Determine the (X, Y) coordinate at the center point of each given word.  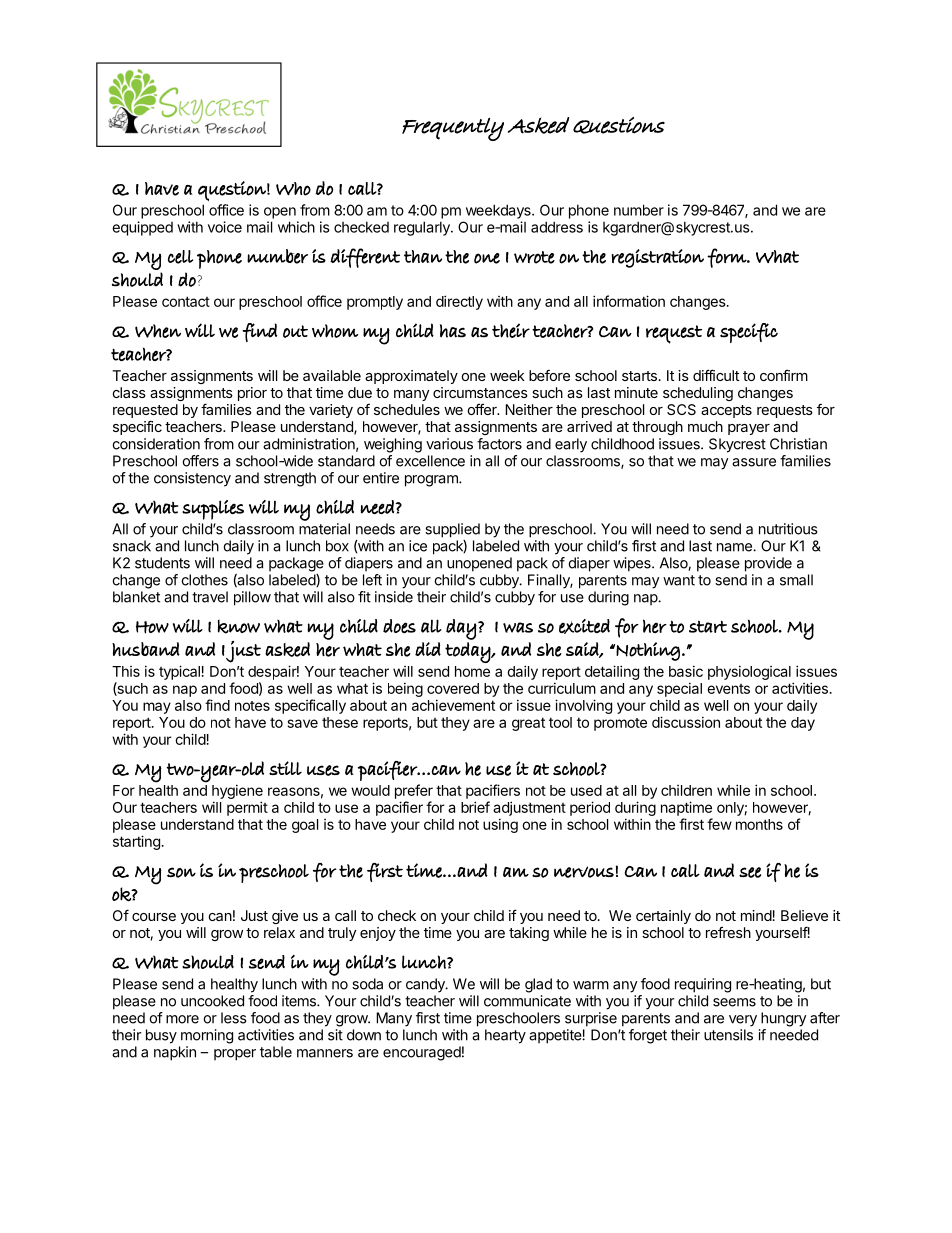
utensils (728, 1035)
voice (225, 227)
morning (207, 1036)
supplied (452, 530)
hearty (505, 1036)
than (423, 256)
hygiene (237, 791)
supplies (213, 510)
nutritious (788, 529)
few (719, 824)
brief (475, 807)
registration (658, 258)
